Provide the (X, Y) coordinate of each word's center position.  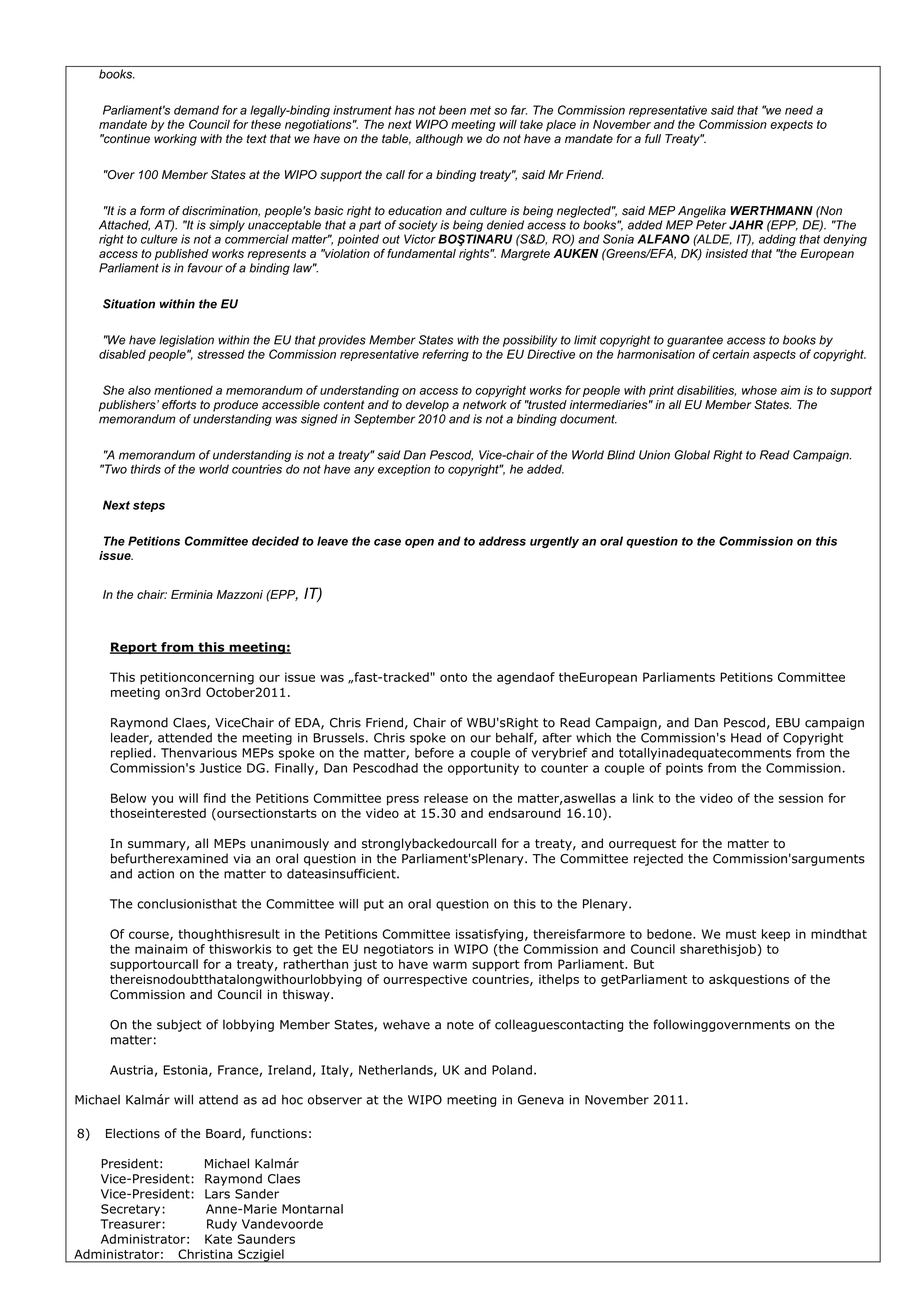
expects (791, 125)
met (480, 110)
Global (692, 455)
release (446, 798)
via (242, 859)
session (801, 798)
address (502, 541)
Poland (512, 1070)
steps (149, 506)
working (175, 140)
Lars (217, 1194)
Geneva (541, 1100)
